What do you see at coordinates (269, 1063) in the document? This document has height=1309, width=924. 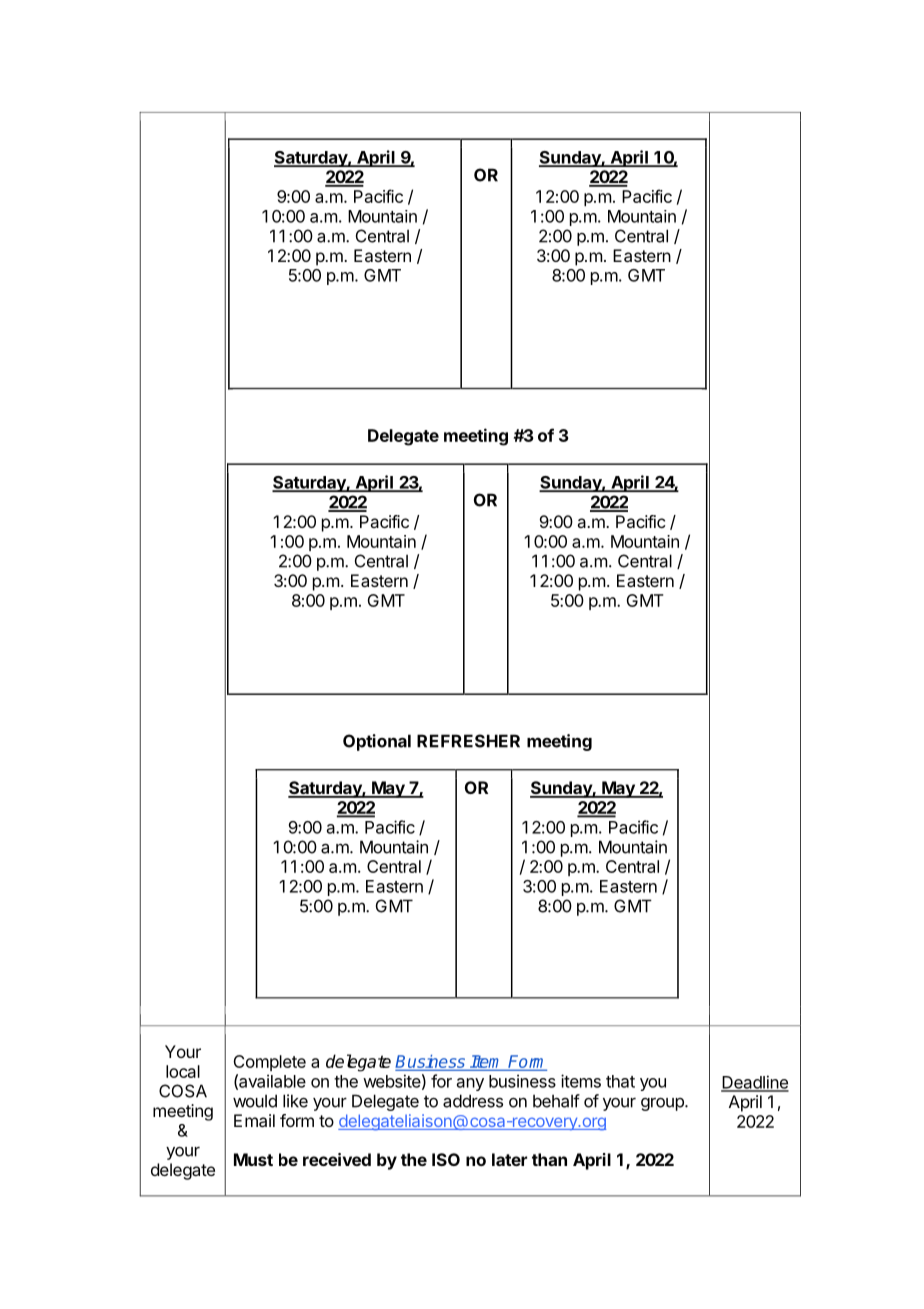 I see `Complete` at bounding box center [269, 1063].
